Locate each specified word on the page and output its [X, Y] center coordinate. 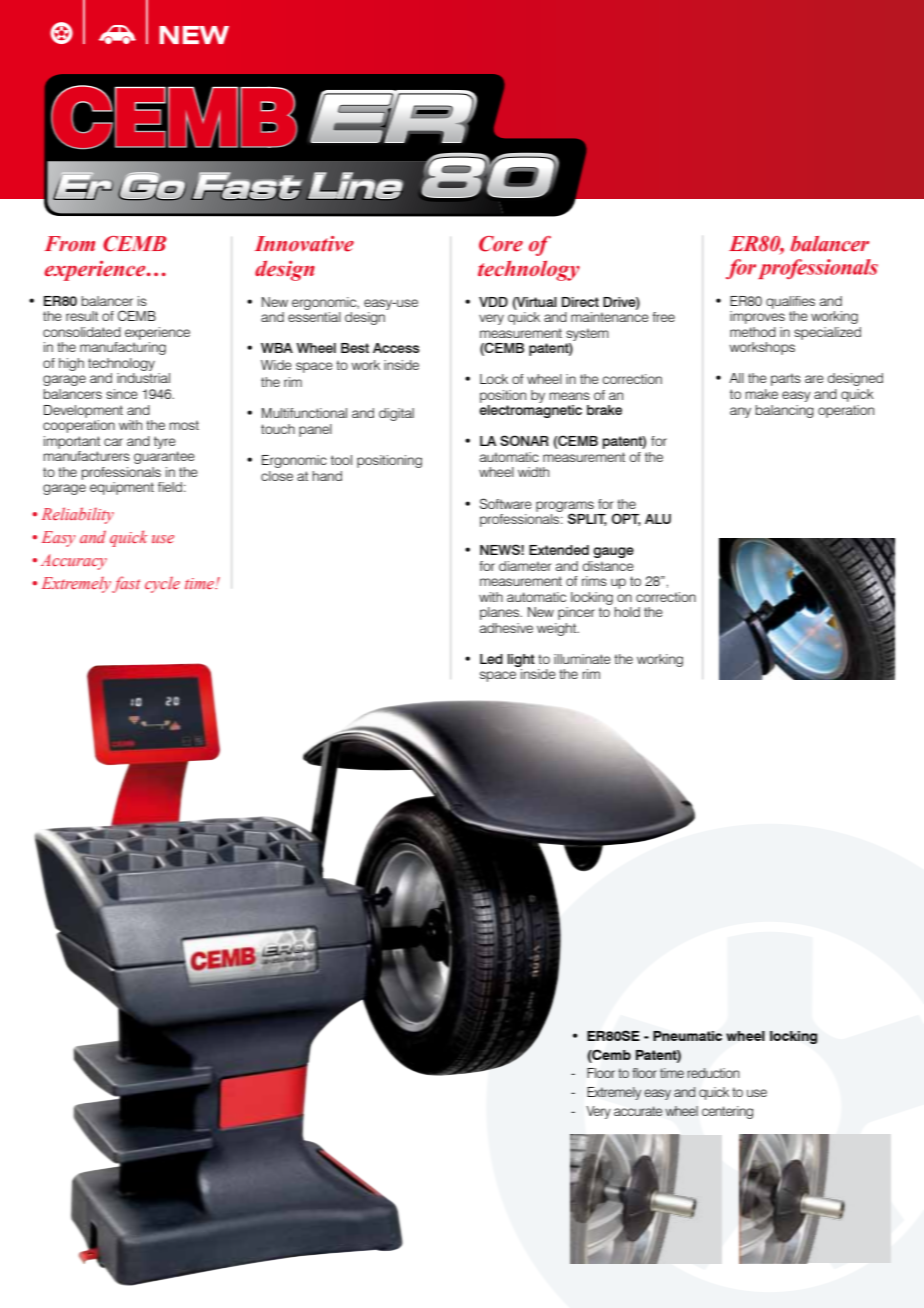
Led [491, 659]
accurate [638, 1111]
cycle [162, 584]
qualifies [790, 302]
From [70, 244]
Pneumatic [687, 1036]
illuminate [582, 659]
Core [501, 244]
